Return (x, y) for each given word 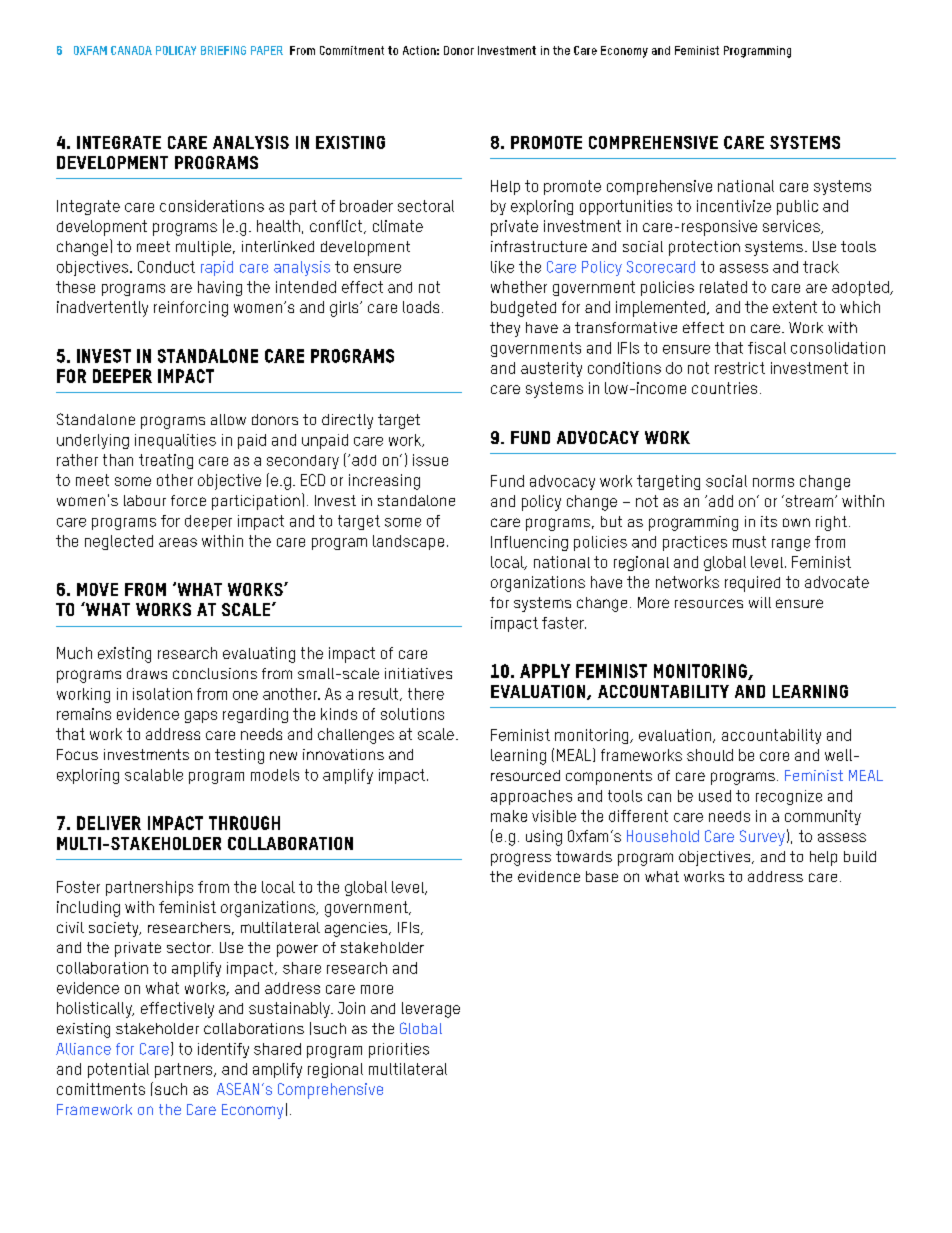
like (502, 267)
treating (166, 461)
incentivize (734, 206)
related (723, 287)
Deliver (109, 823)
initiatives (418, 673)
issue (430, 460)
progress (521, 859)
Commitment (352, 50)
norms (773, 482)
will (760, 602)
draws (147, 673)
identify (223, 1050)
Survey (762, 838)
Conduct (166, 267)
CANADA (131, 50)
